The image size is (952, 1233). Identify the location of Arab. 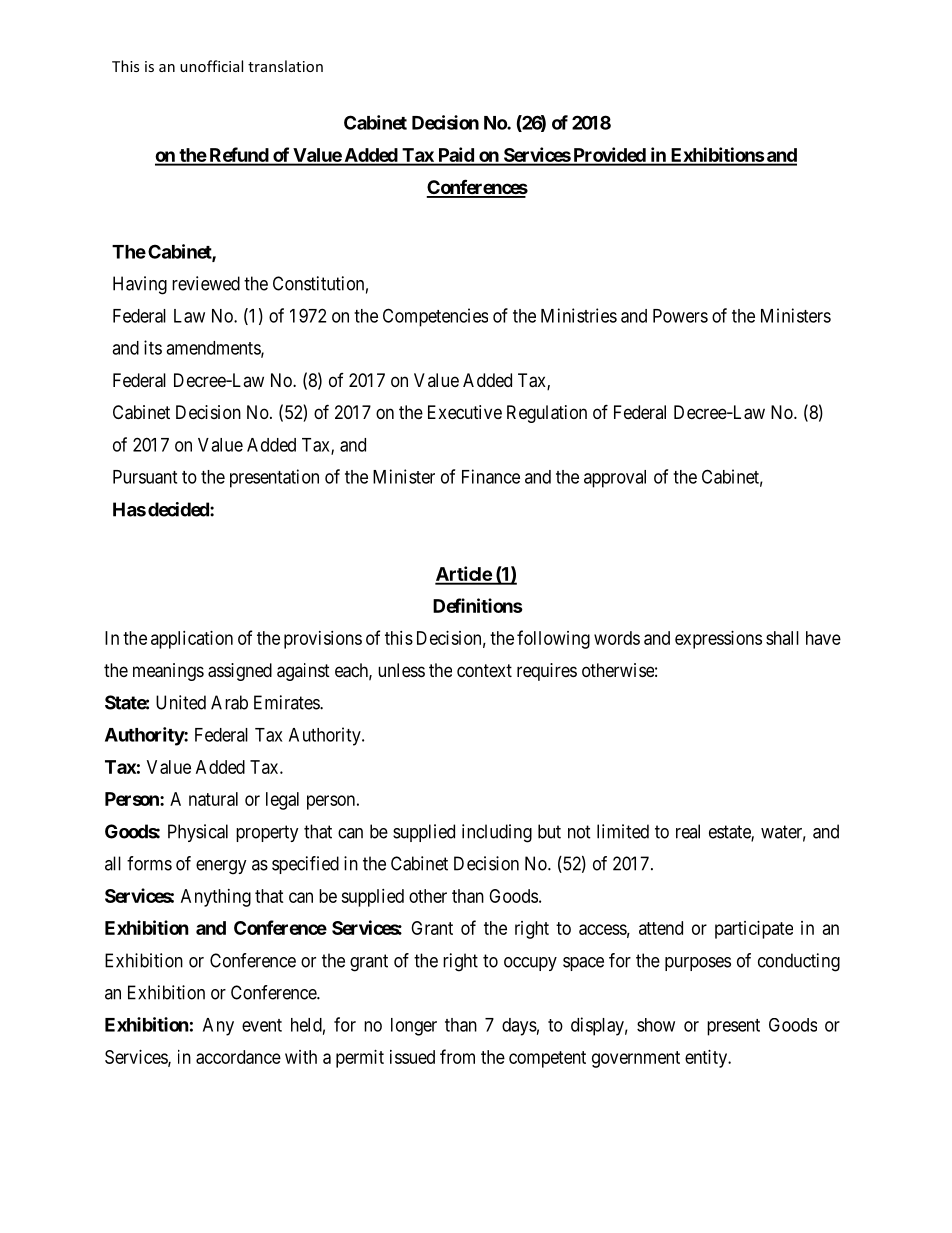
(229, 702).
